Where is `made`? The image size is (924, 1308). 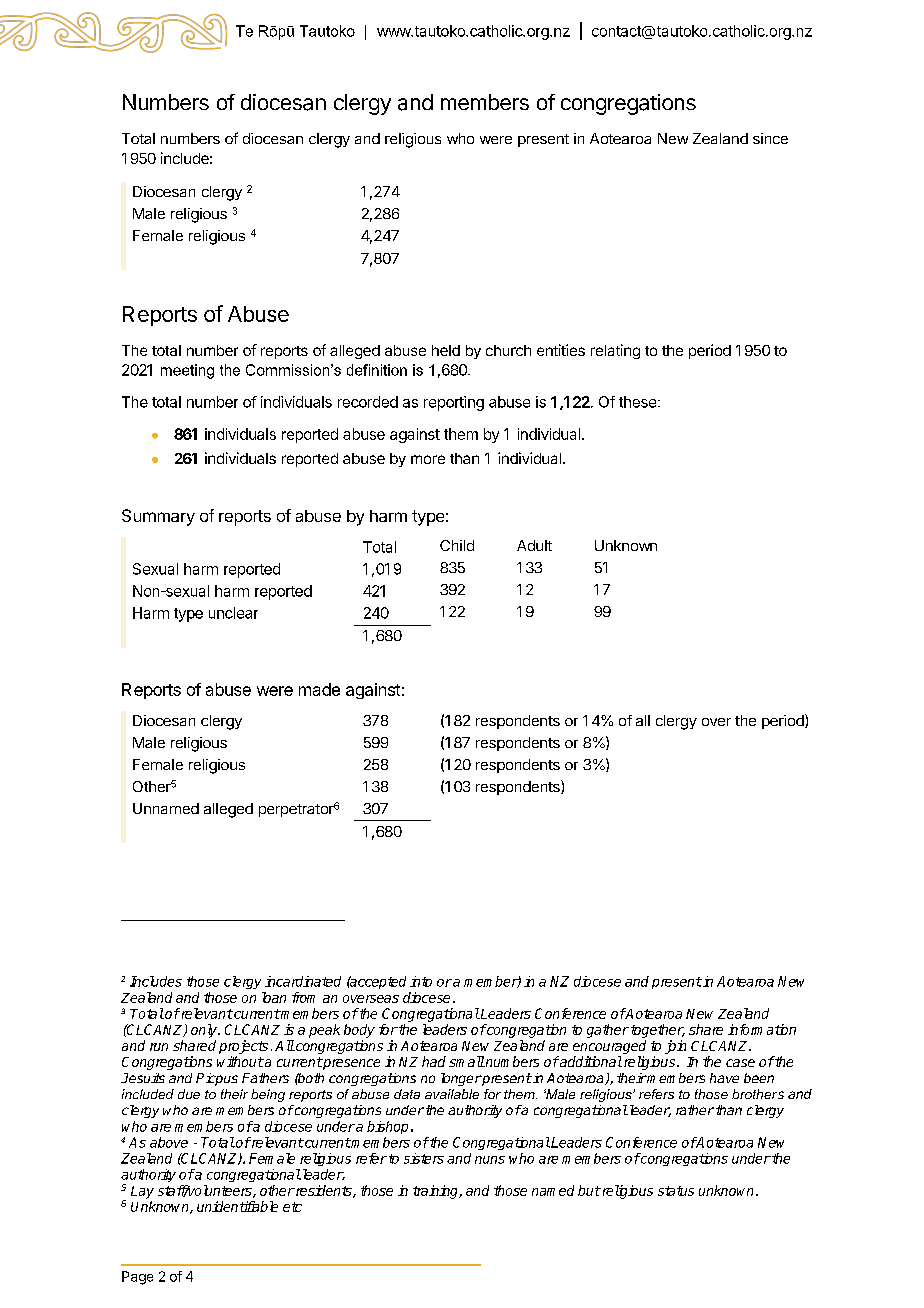
made is located at coordinates (319, 689).
